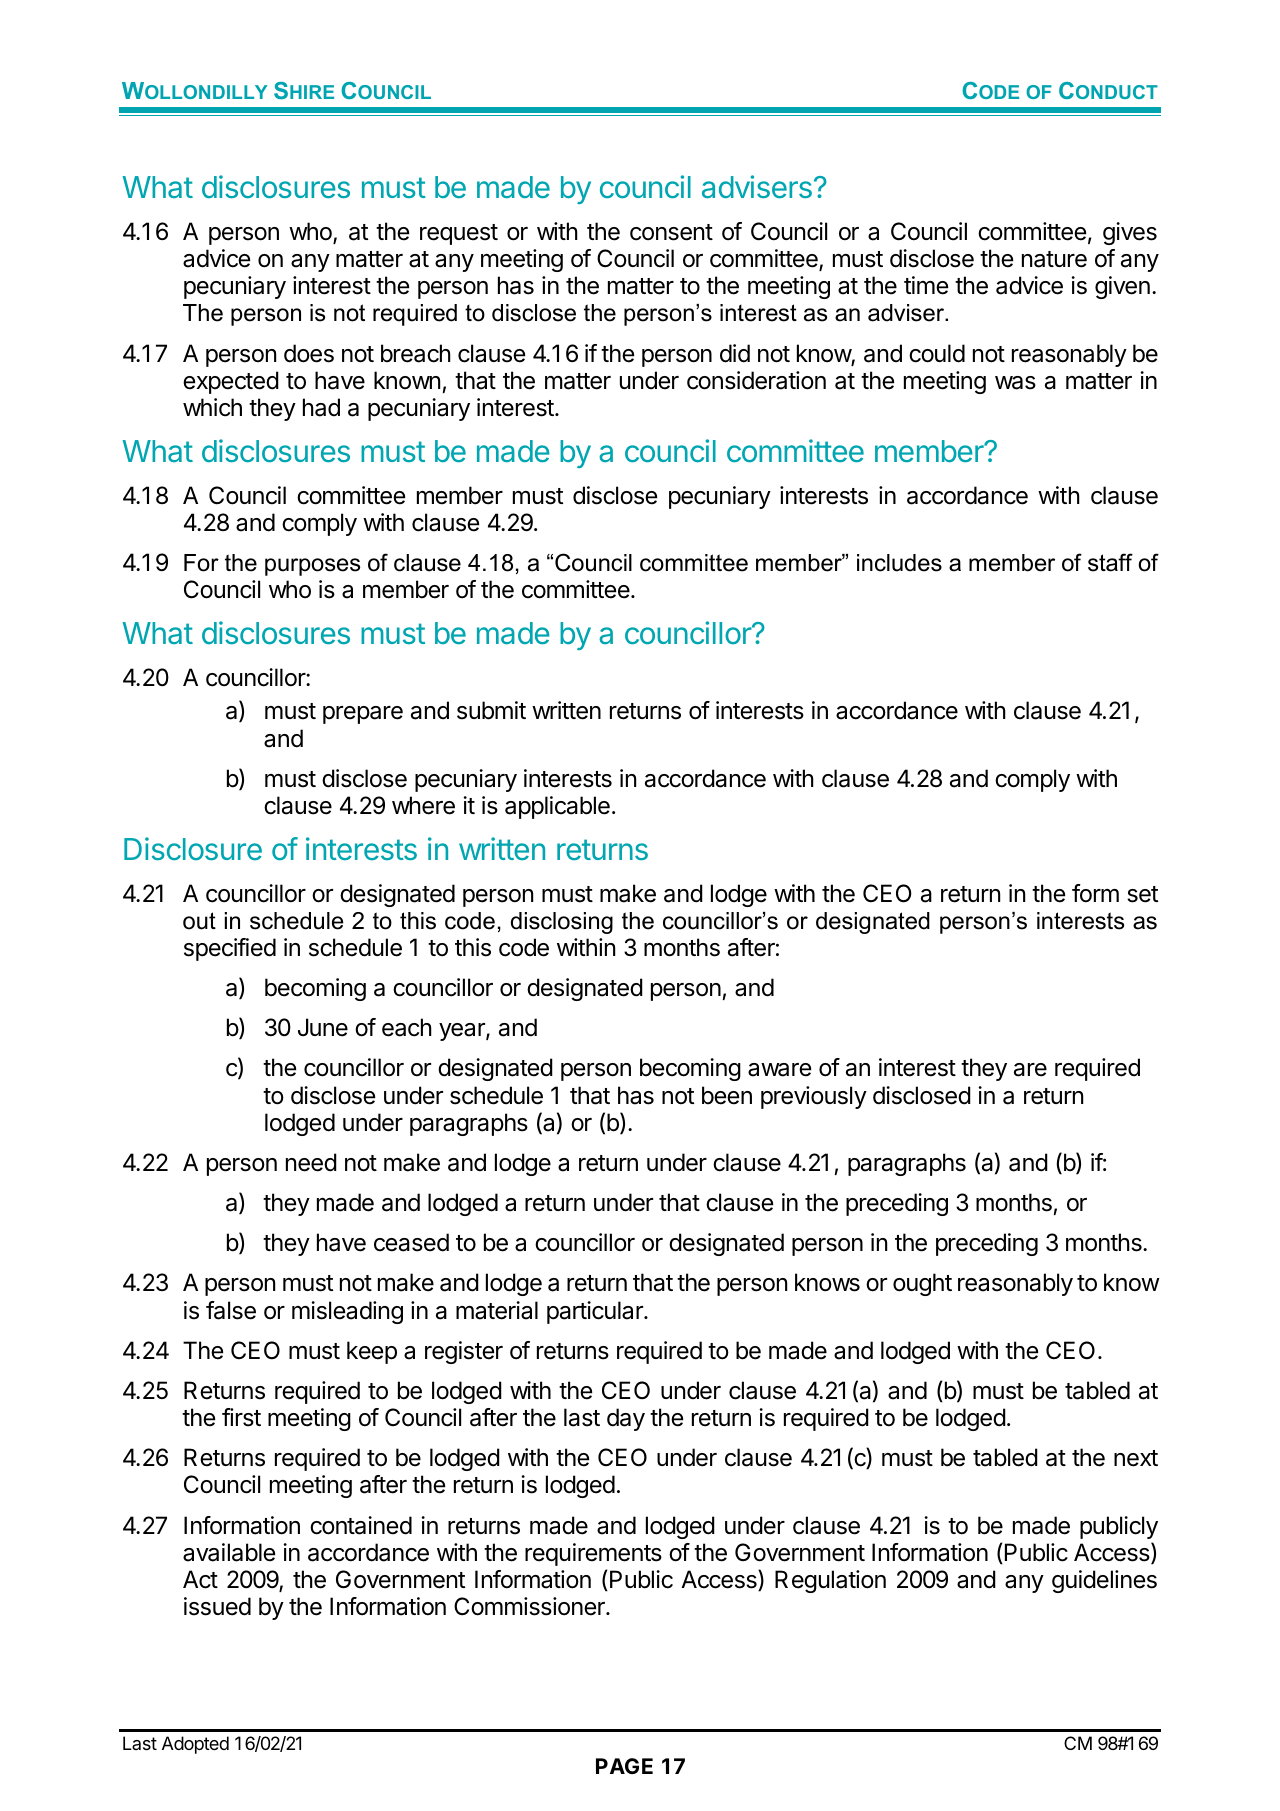  Describe the element at coordinates (1054, 259) in the screenshot. I see `nature` at that location.
